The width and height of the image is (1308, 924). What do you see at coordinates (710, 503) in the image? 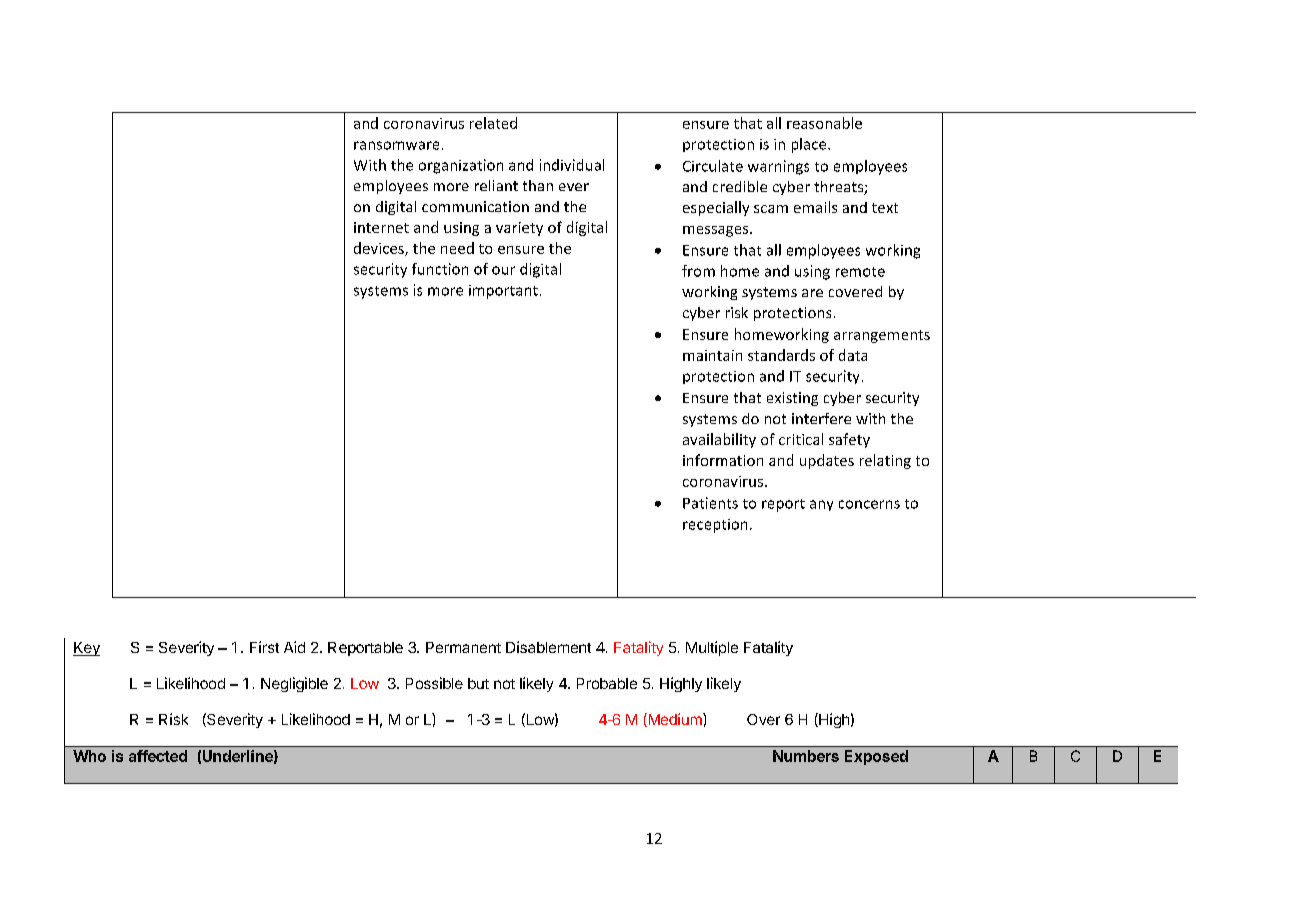
I see `Patients` at bounding box center [710, 503].
